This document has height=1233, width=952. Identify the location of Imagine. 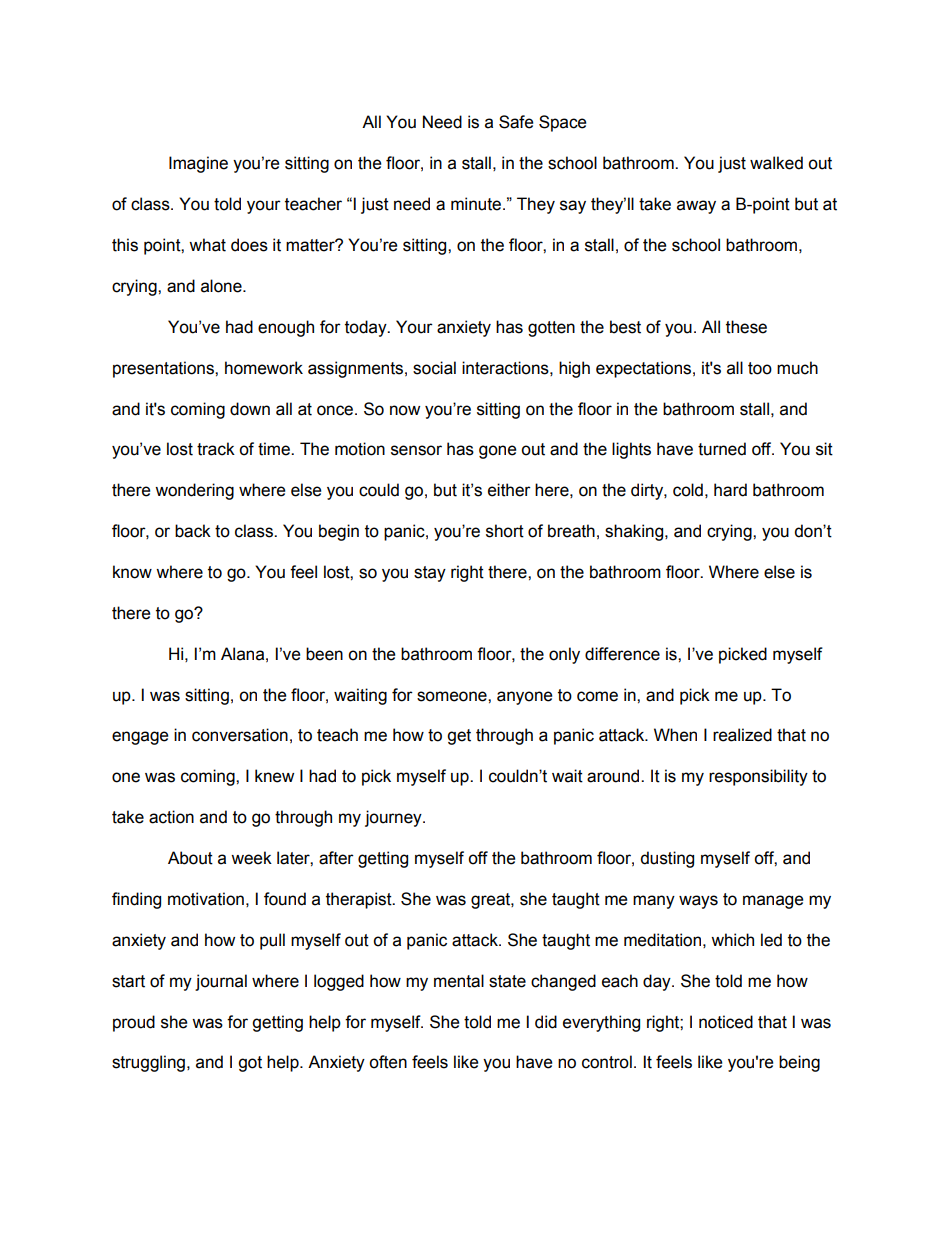
(198, 164).
